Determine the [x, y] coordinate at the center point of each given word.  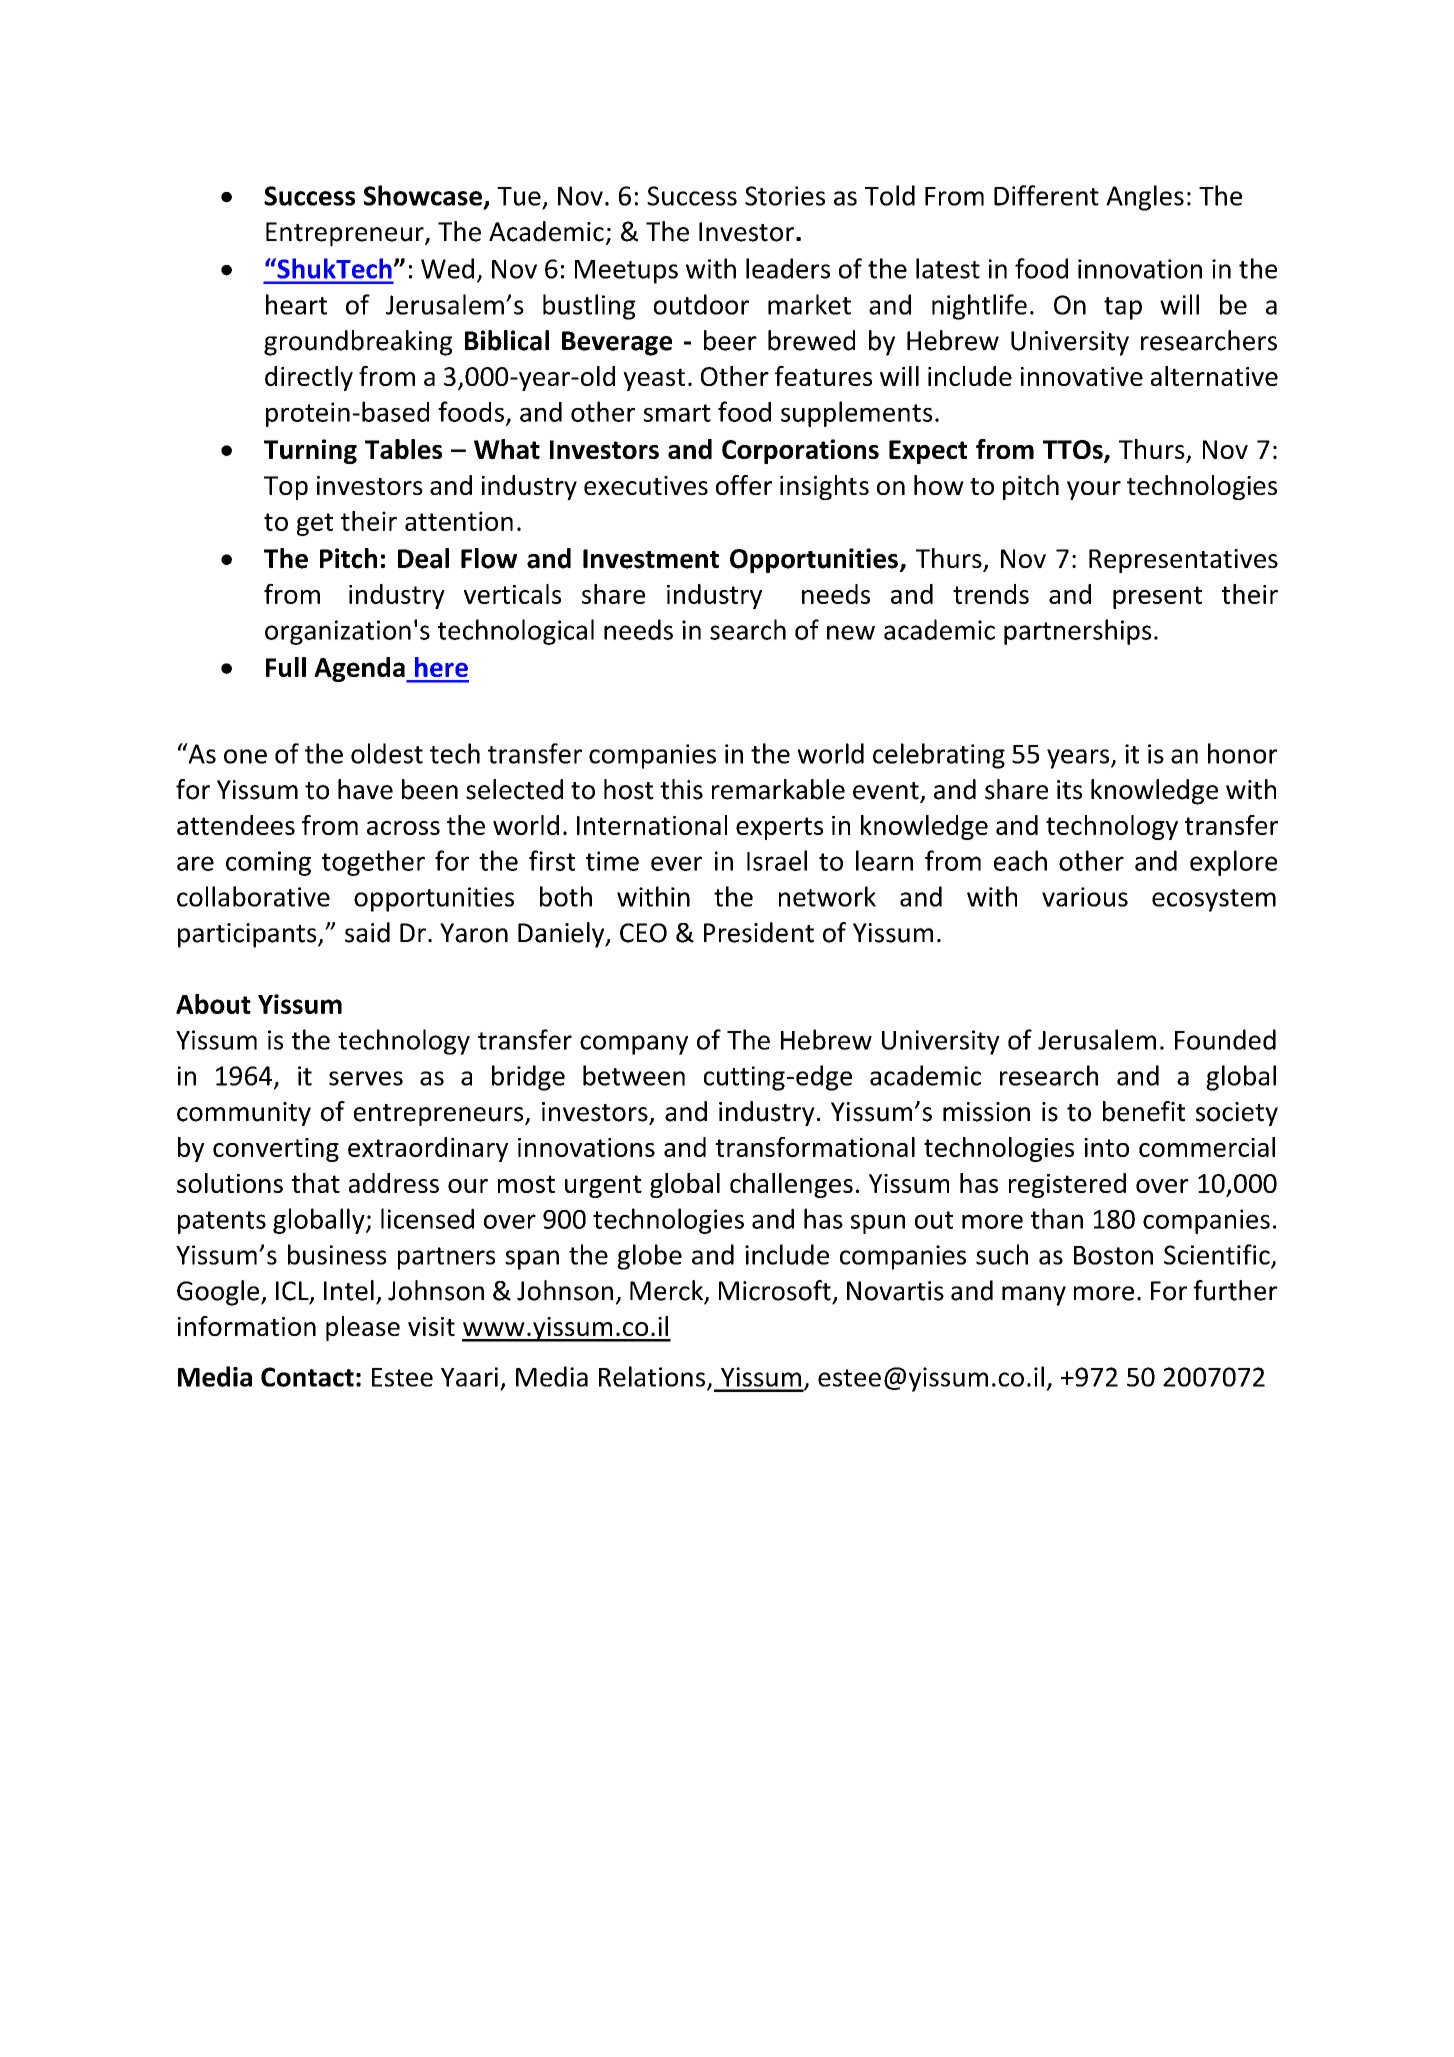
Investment [651, 559]
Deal [423, 558]
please [363, 1328]
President [759, 932]
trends [991, 594]
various [1085, 897]
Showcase [423, 195]
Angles [1145, 198]
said [367, 932]
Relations [653, 1377]
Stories [785, 196]
